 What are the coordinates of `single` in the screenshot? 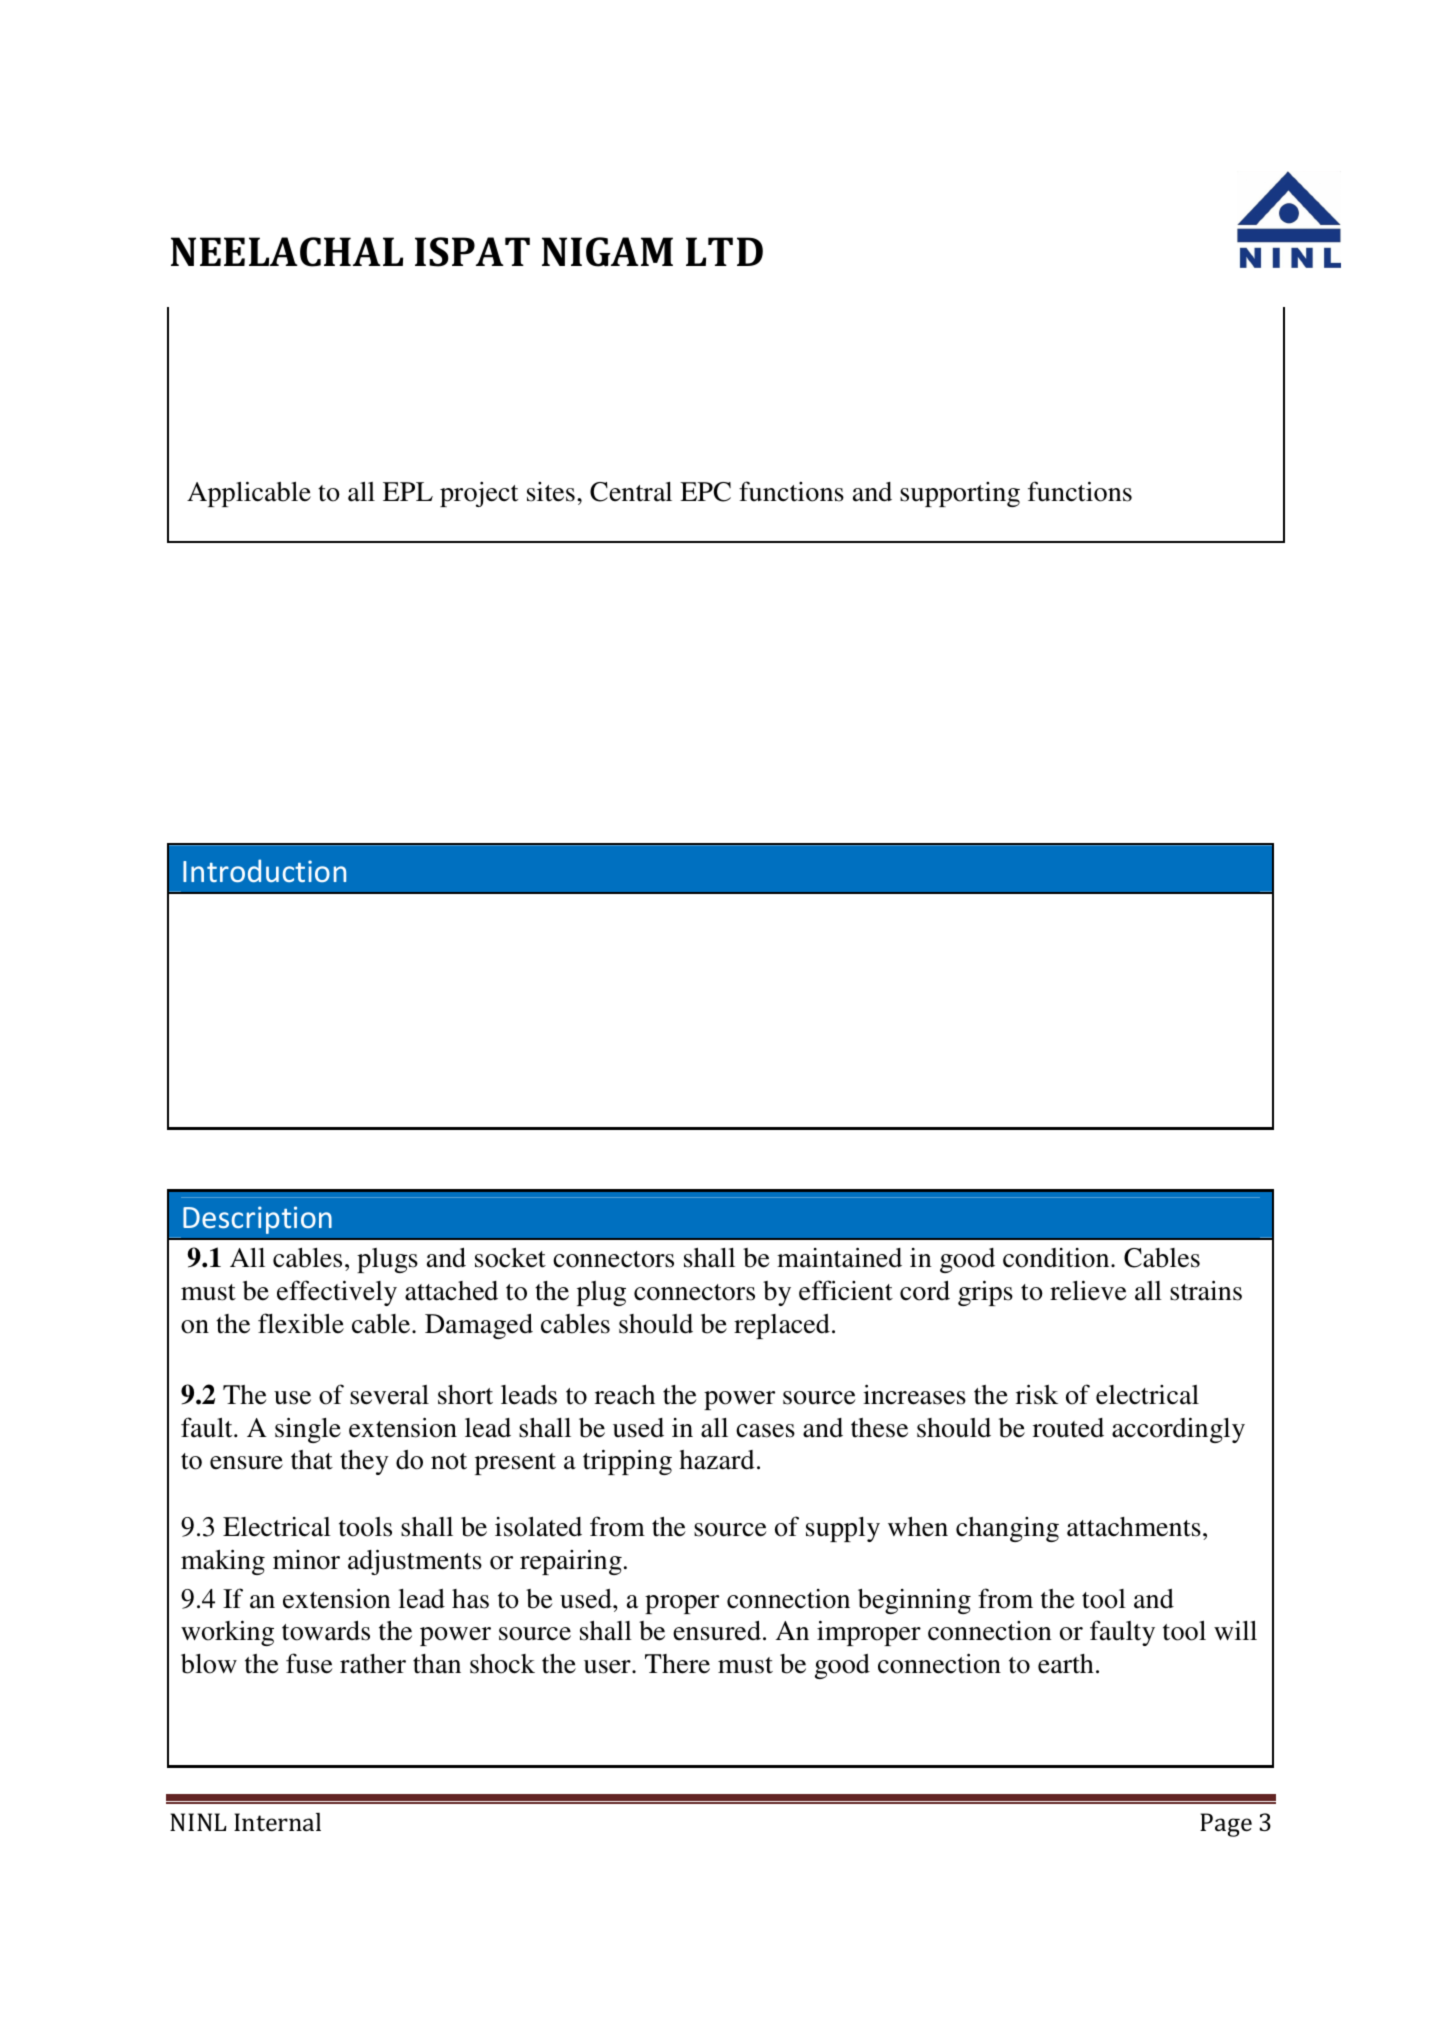 It's located at (308, 1430).
